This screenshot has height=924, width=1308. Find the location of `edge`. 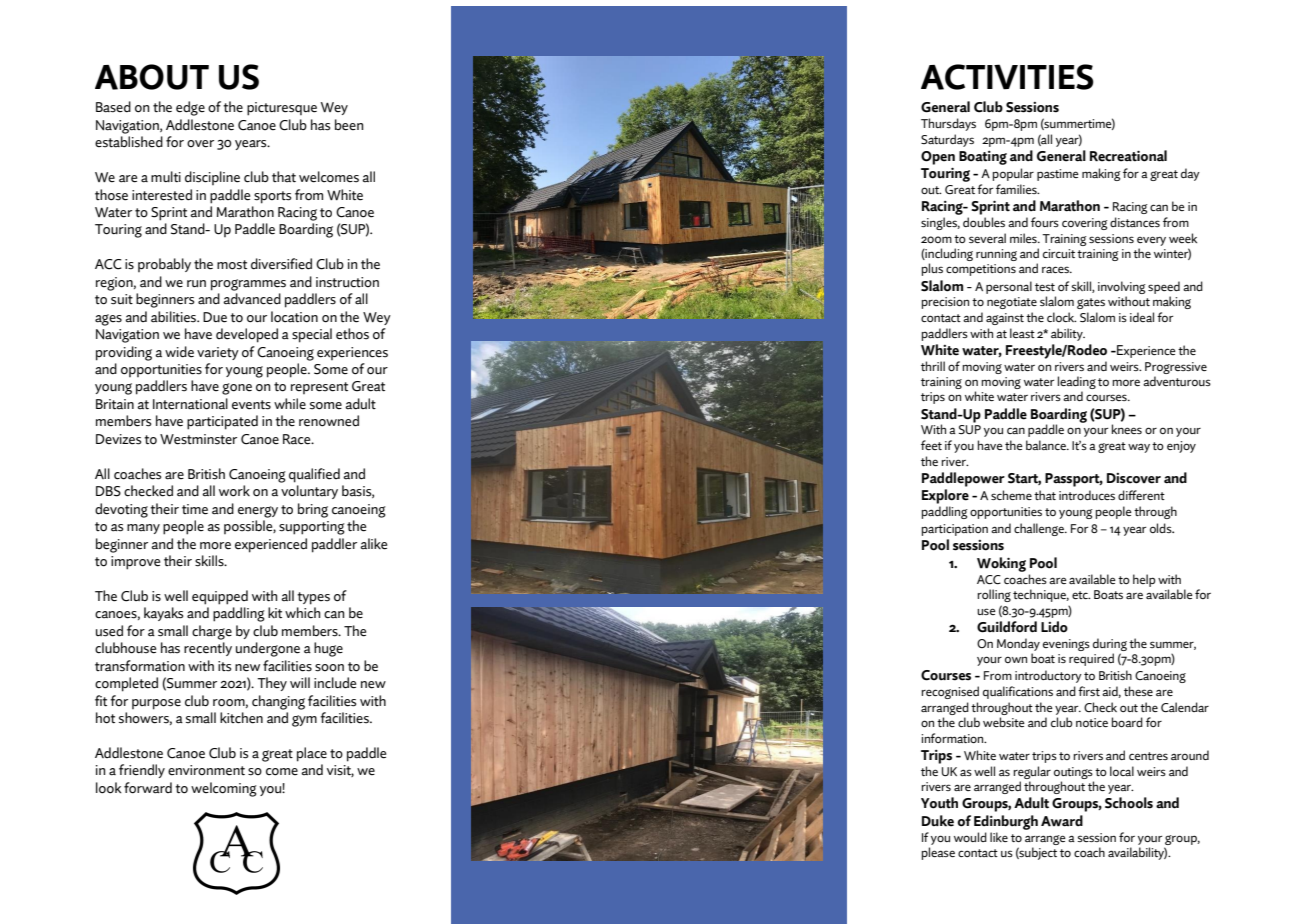

edge is located at coordinates (190, 108).
